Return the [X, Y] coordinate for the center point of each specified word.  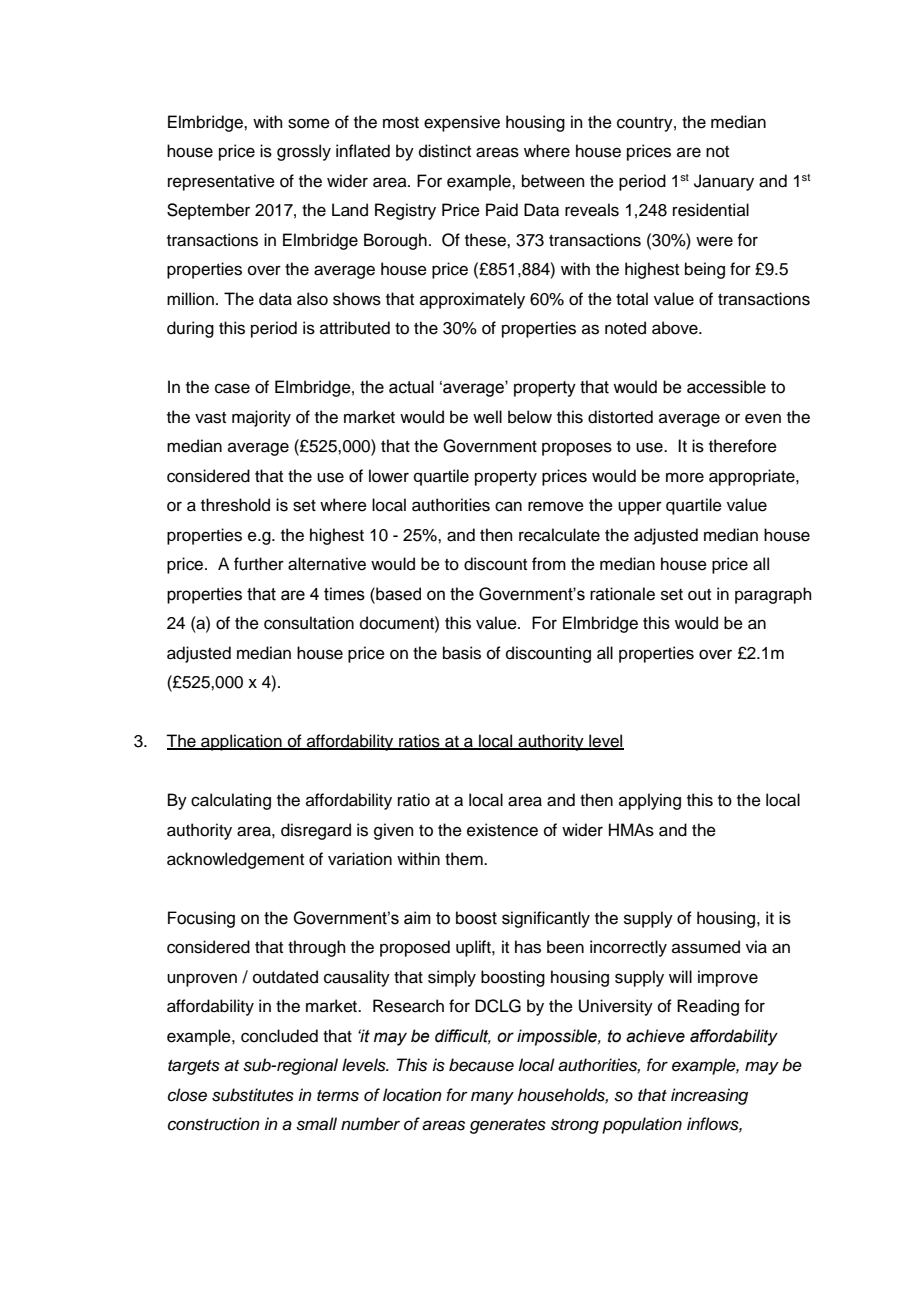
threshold [235, 505]
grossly [304, 152]
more [685, 477]
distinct [445, 151]
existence [502, 830]
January [724, 182]
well [487, 417]
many [492, 1098]
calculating [231, 801]
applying [650, 801]
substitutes [253, 1095]
